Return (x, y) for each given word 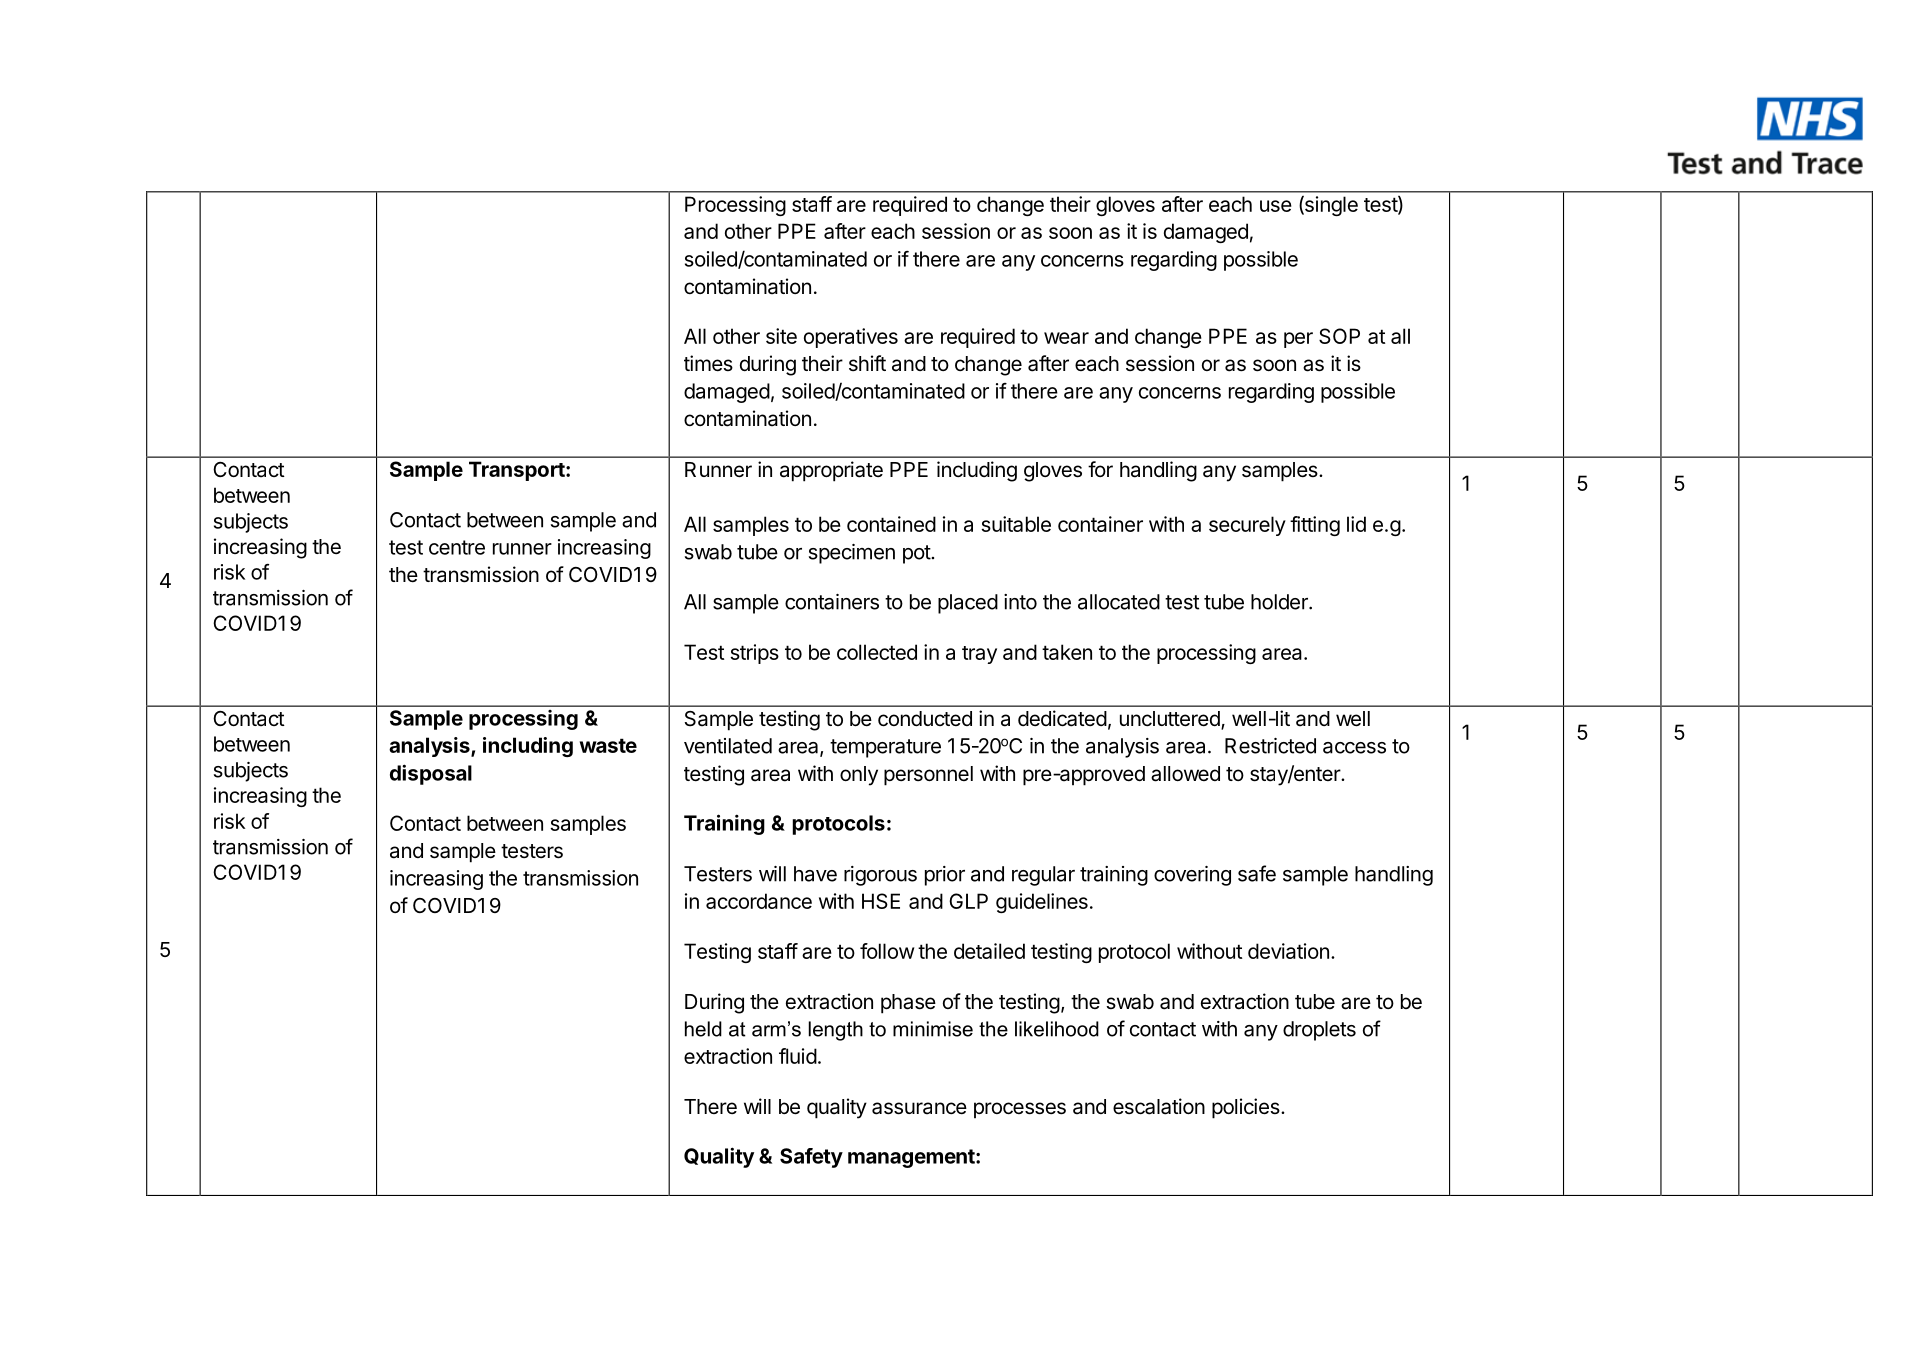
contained (891, 524)
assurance (919, 1108)
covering (1192, 876)
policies (1246, 1108)
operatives (851, 338)
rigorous (880, 876)
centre (457, 547)
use (1276, 206)
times (708, 363)
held (703, 1029)
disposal (431, 774)
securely (1247, 526)
